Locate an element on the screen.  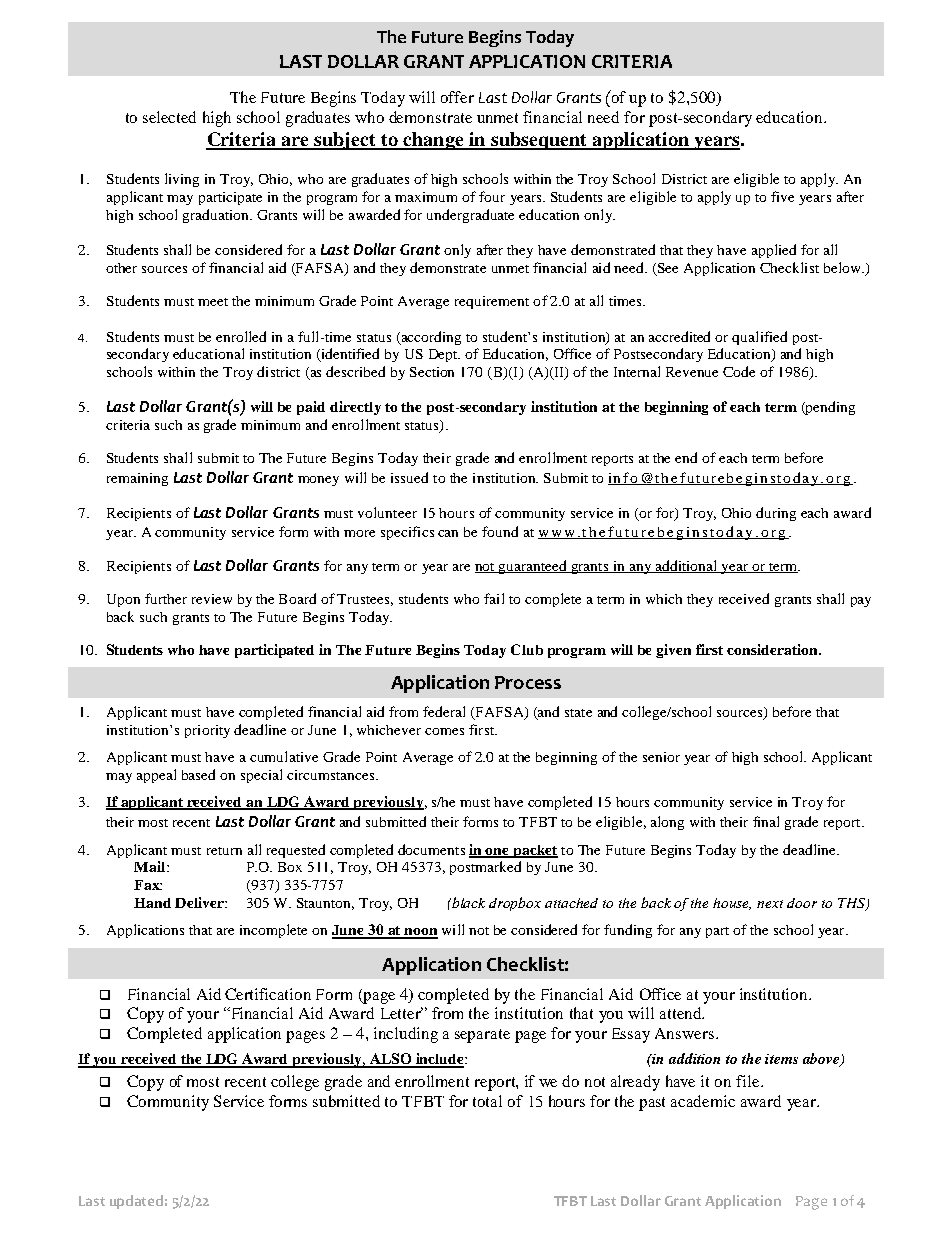
subsequent is located at coordinates (539, 141).
